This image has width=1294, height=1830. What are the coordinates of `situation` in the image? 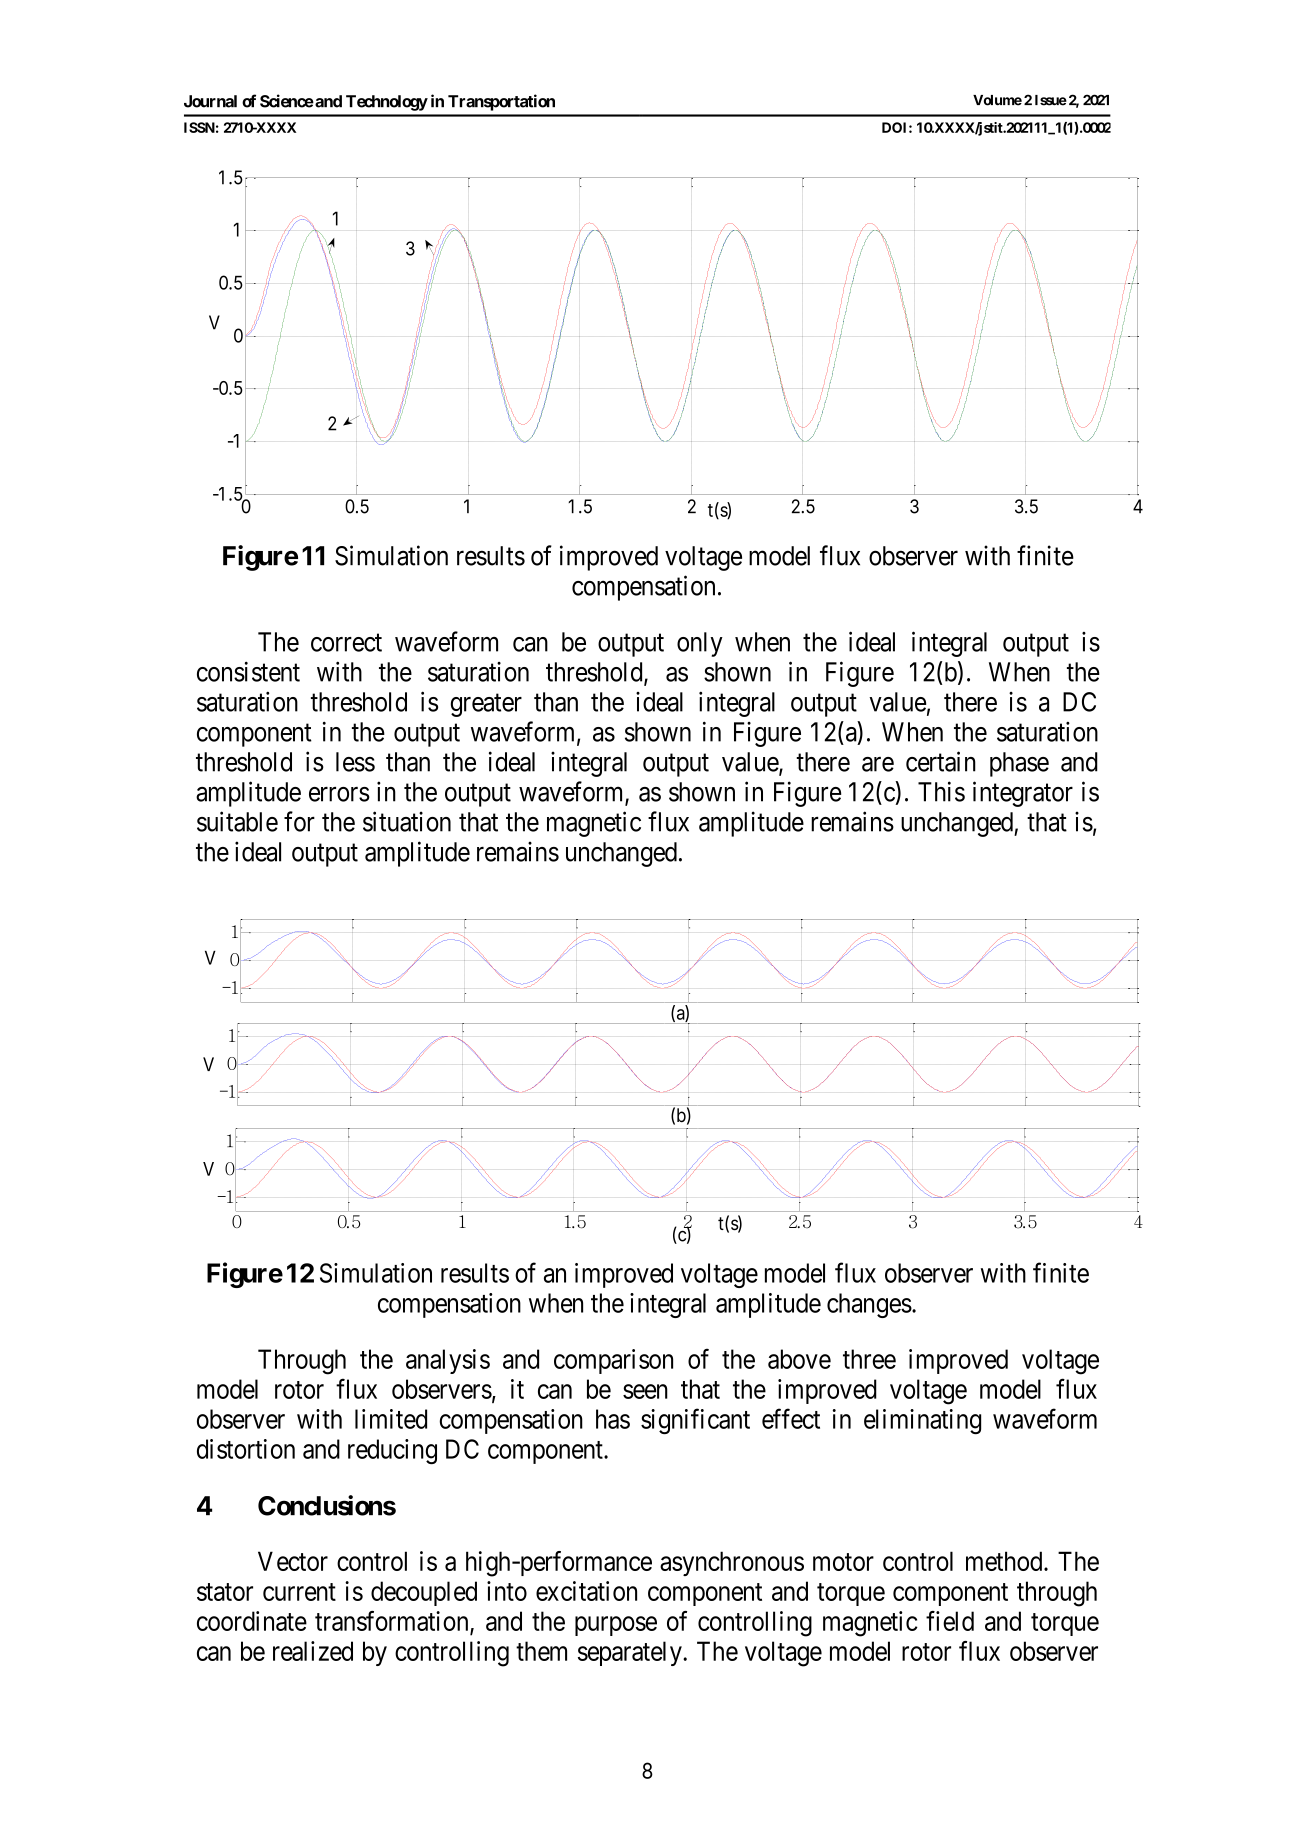 It's located at (407, 821).
